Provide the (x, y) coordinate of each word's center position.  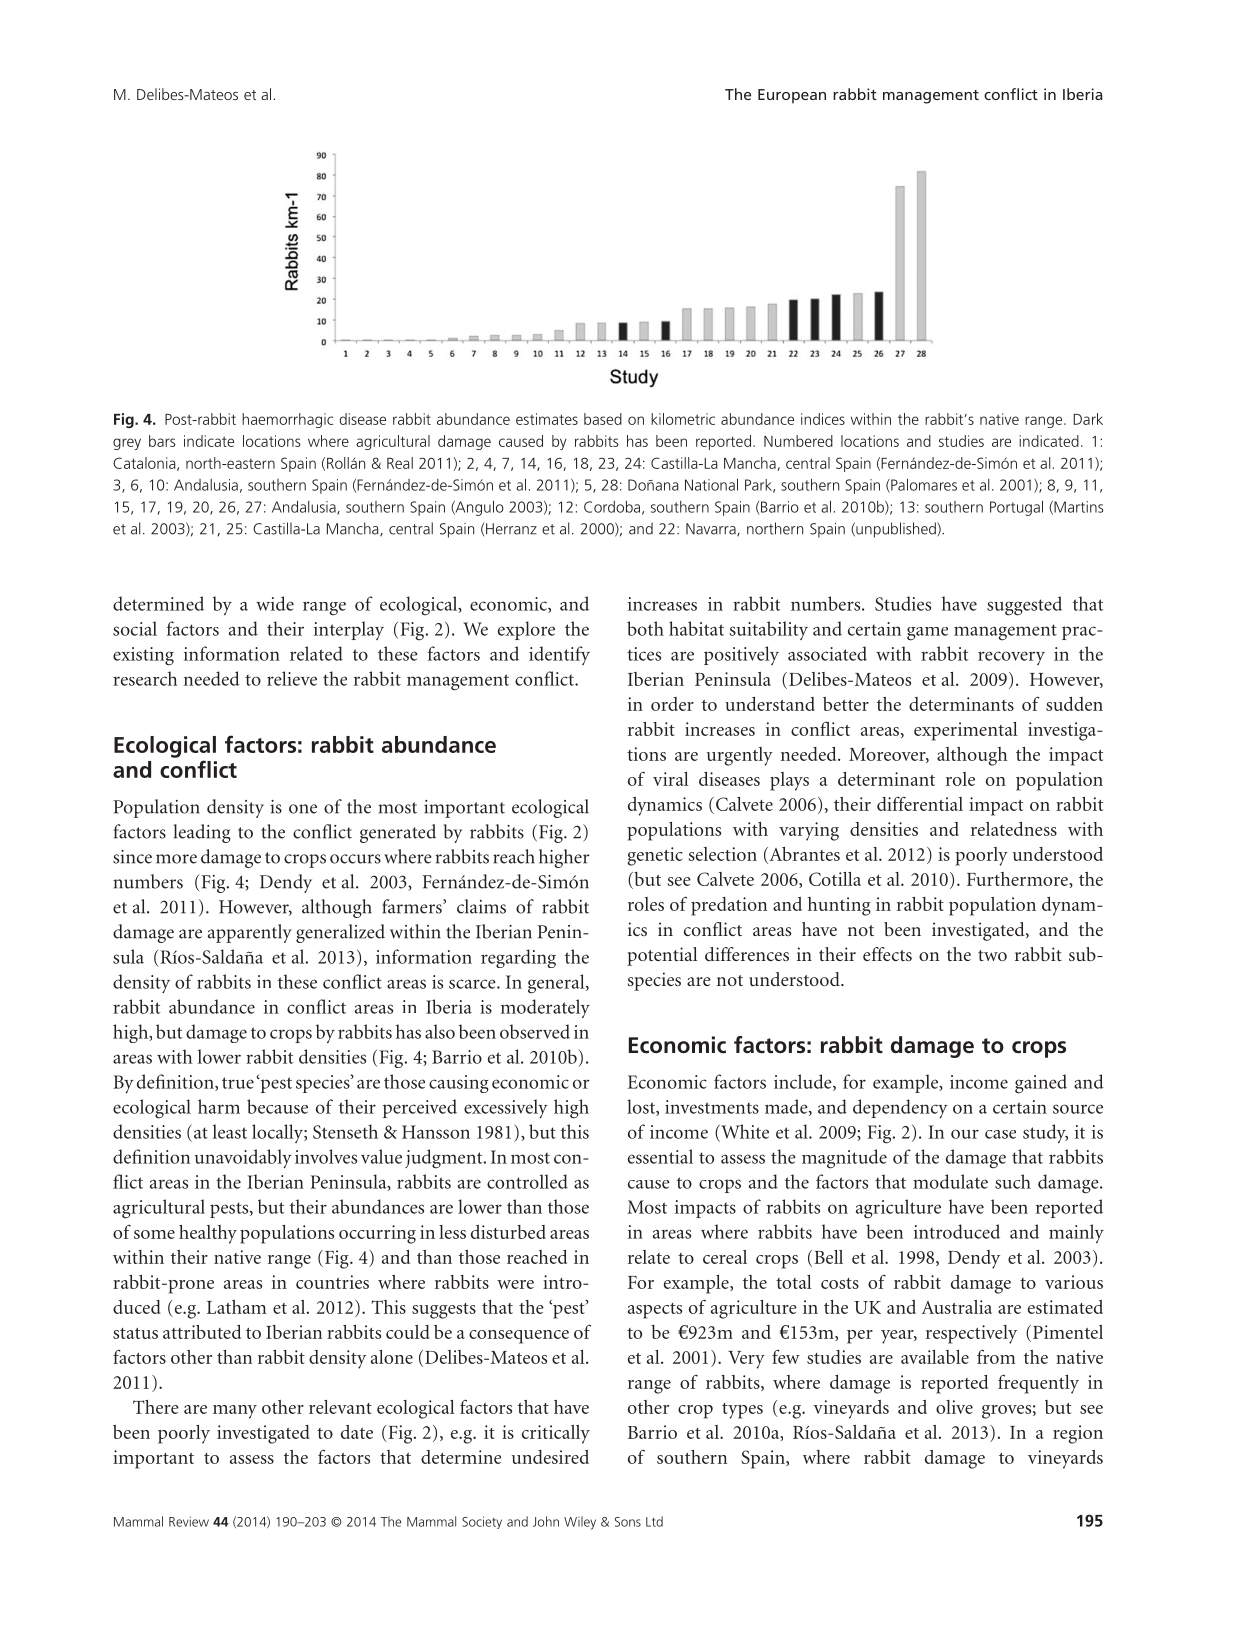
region (1078, 1434)
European (792, 96)
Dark (1088, 419)
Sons (628, 1522)
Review (189, 1521)
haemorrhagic (287, 420)
